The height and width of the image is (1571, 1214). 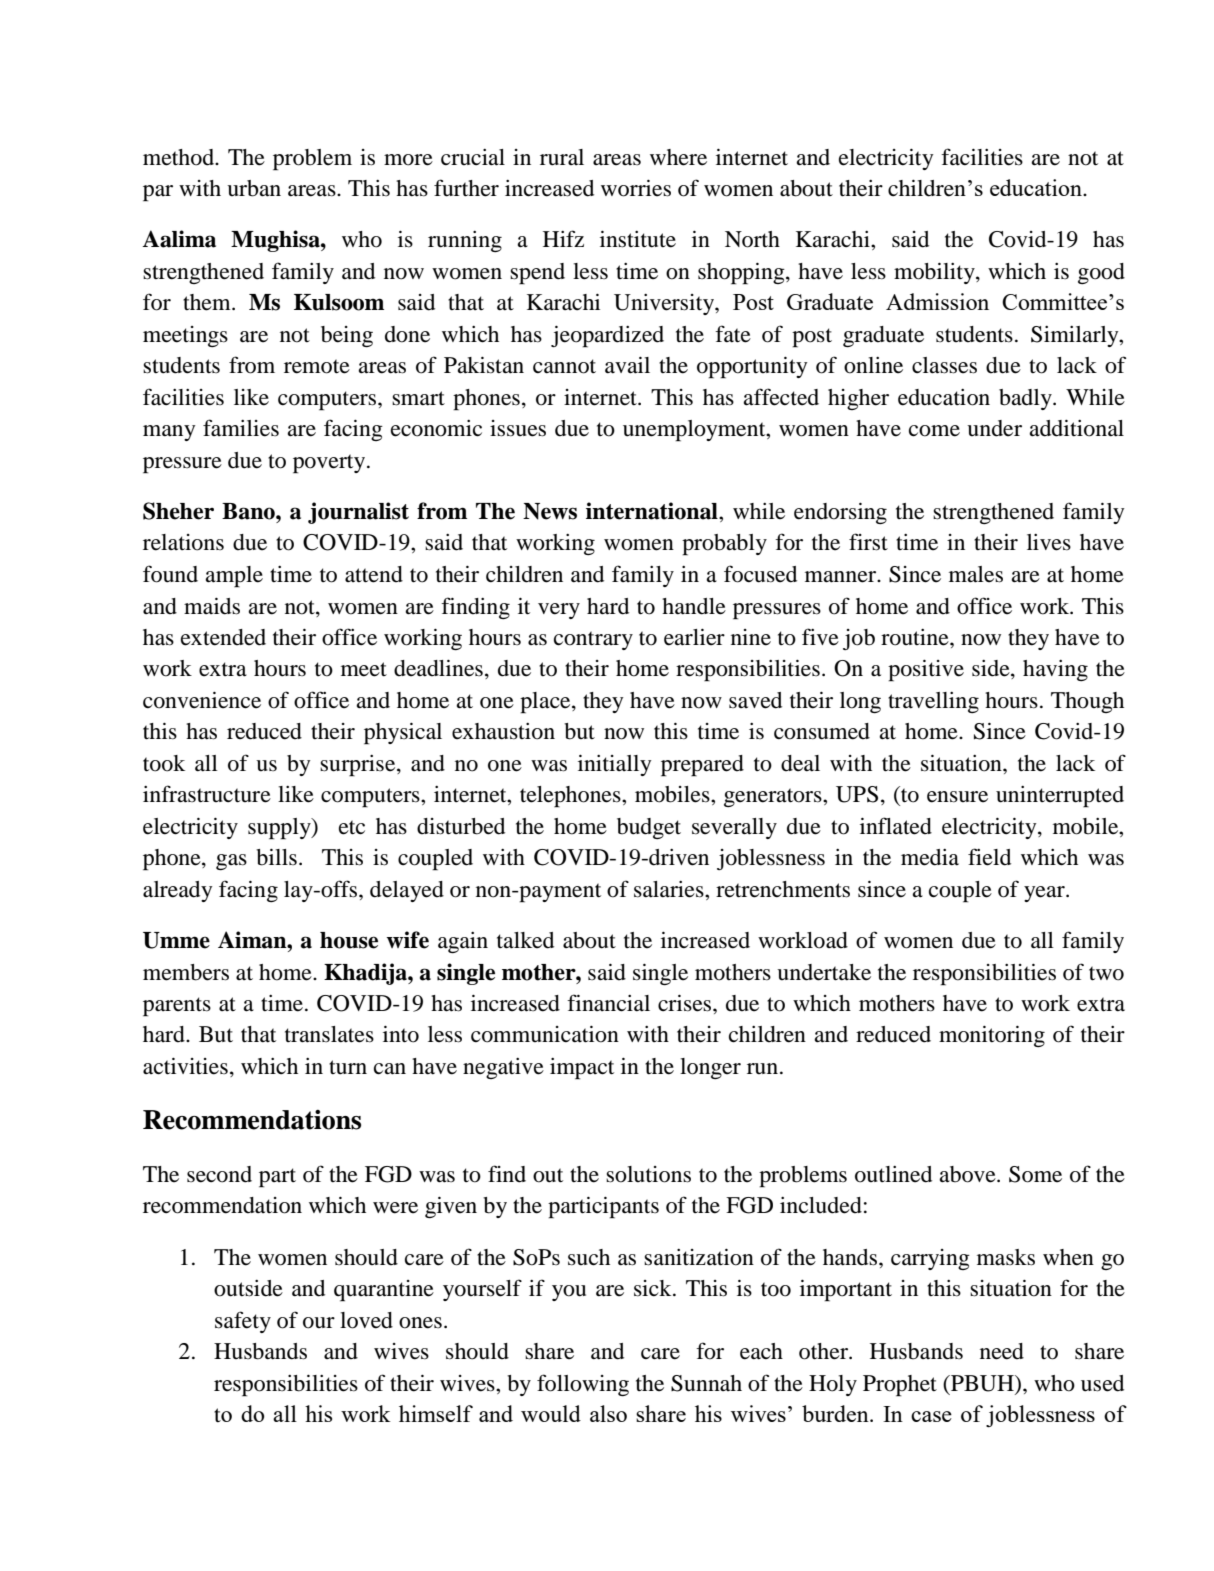 I want to click on initially, so click(x=615, y=765).
